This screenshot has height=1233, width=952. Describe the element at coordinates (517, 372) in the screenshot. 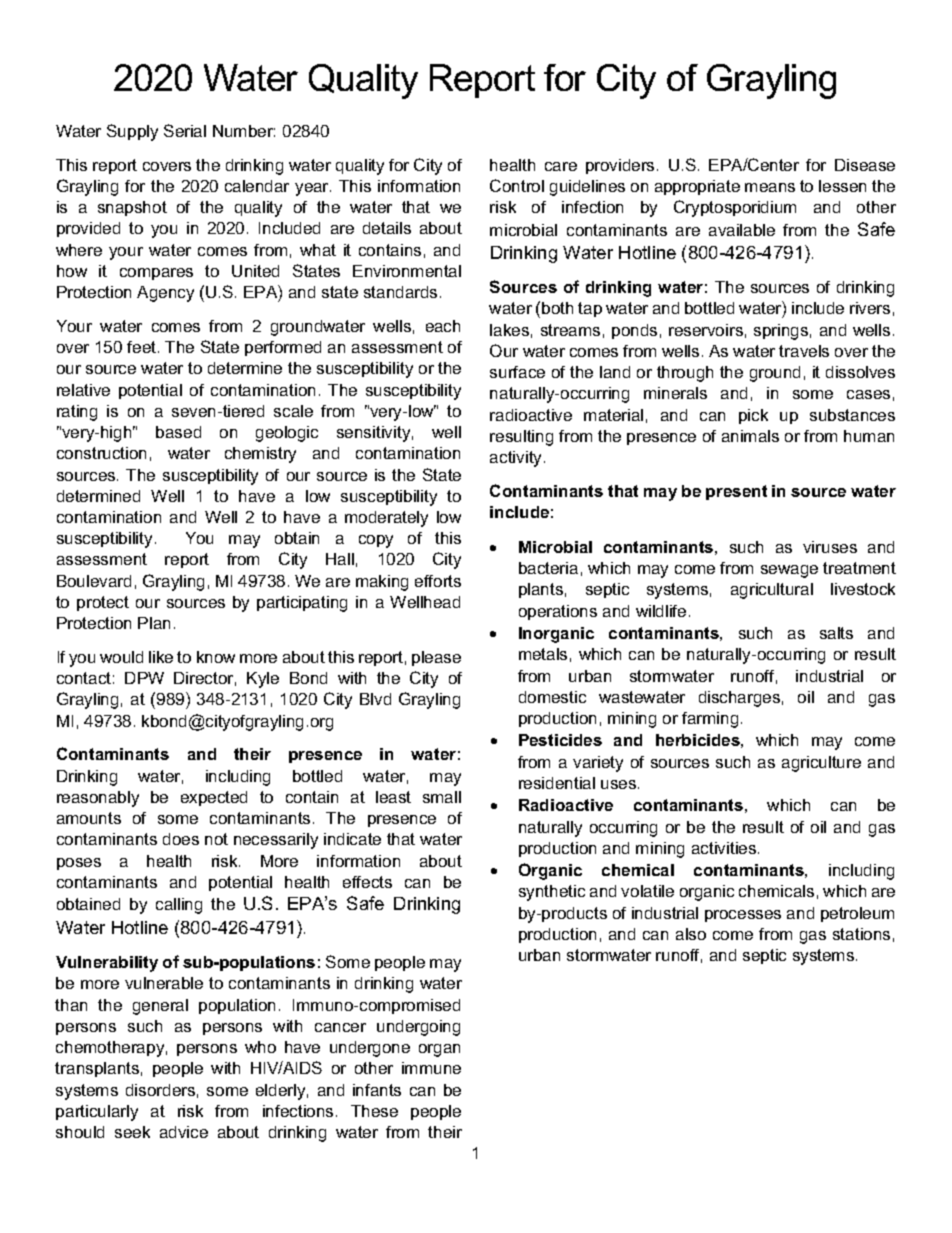

I see `surface` at that location.
